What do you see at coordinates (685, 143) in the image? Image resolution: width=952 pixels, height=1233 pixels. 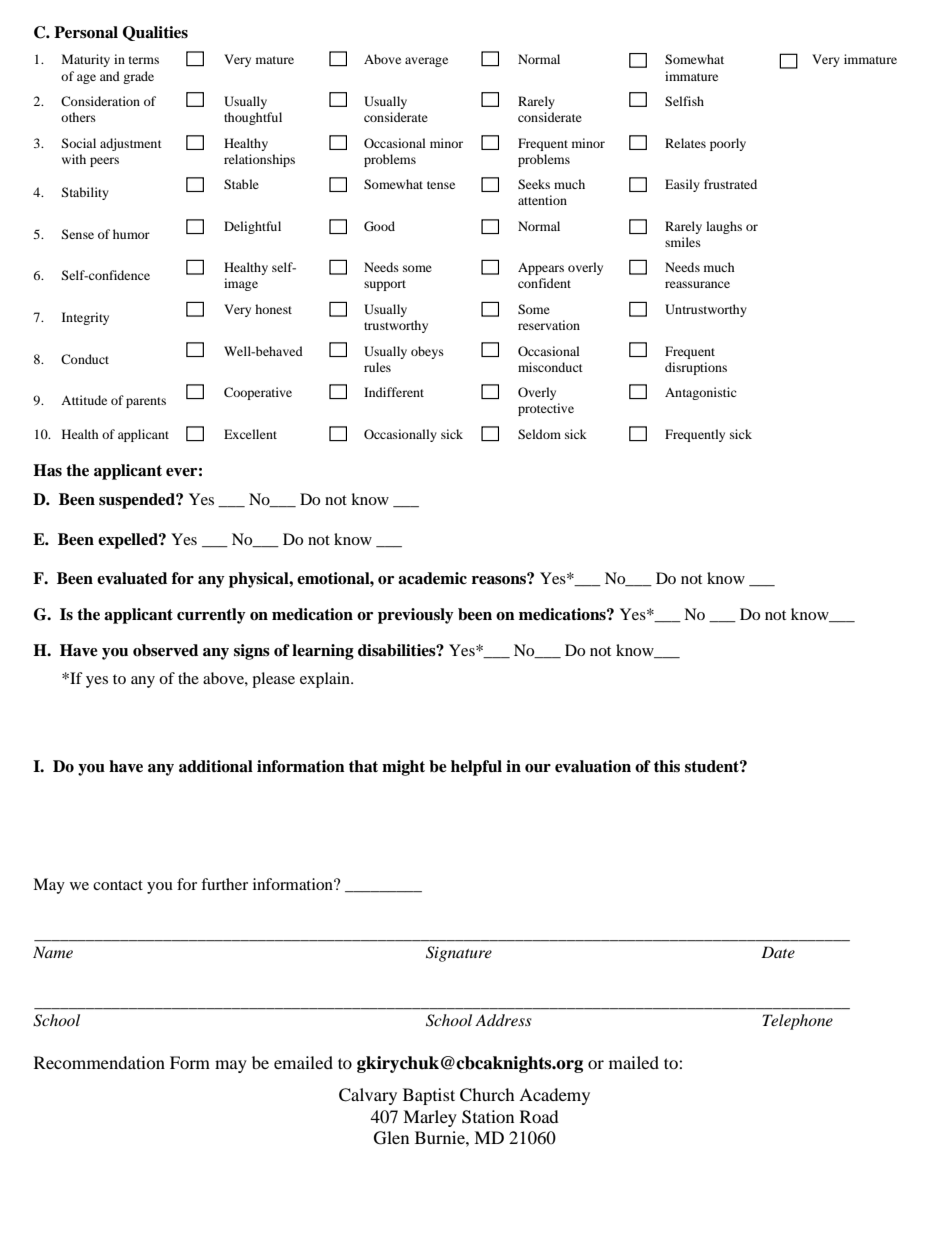 I see `Relates` at bounding box center [685, 143].
